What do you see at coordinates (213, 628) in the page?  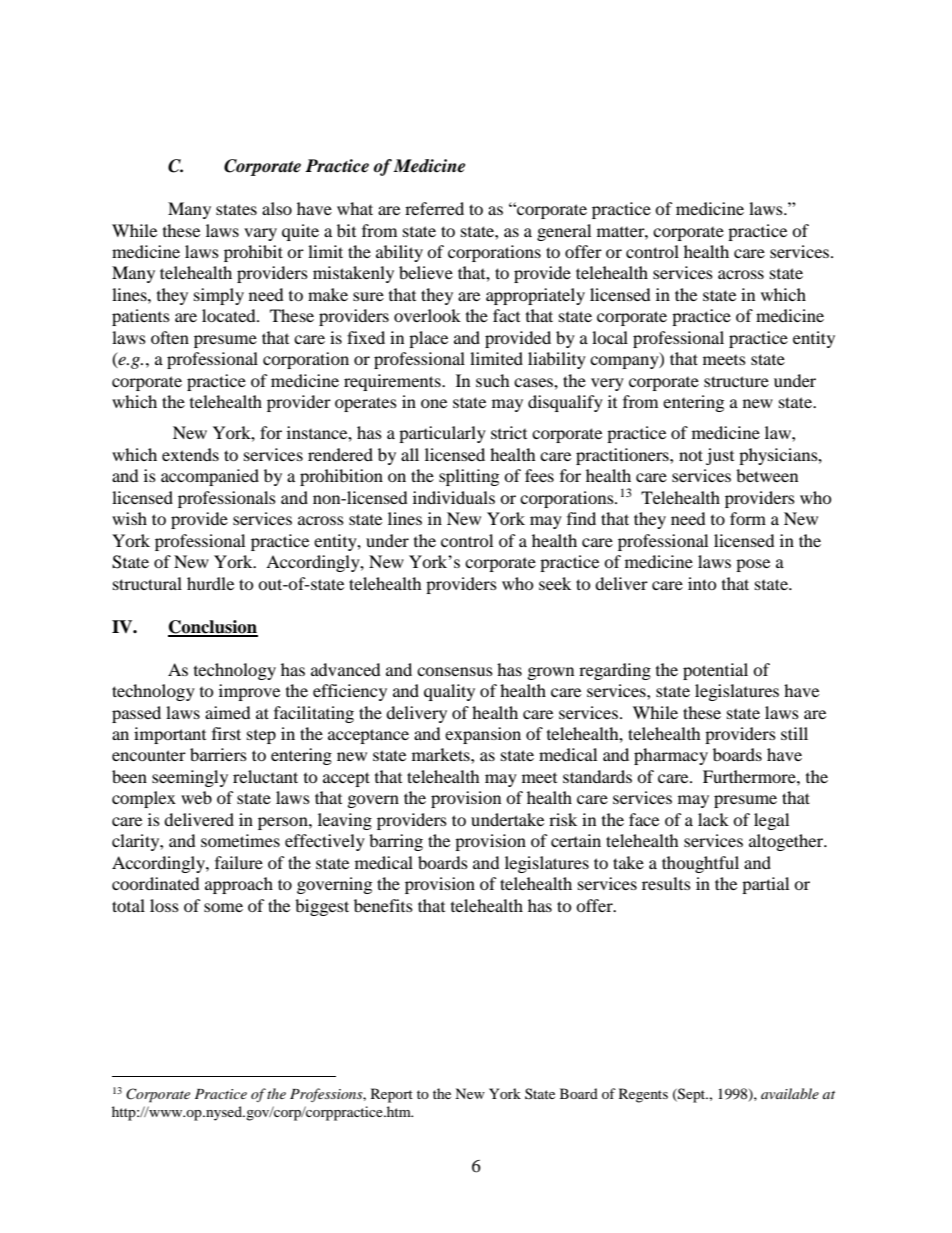 I see `Conclusion` at bounding box center [213, 628].
